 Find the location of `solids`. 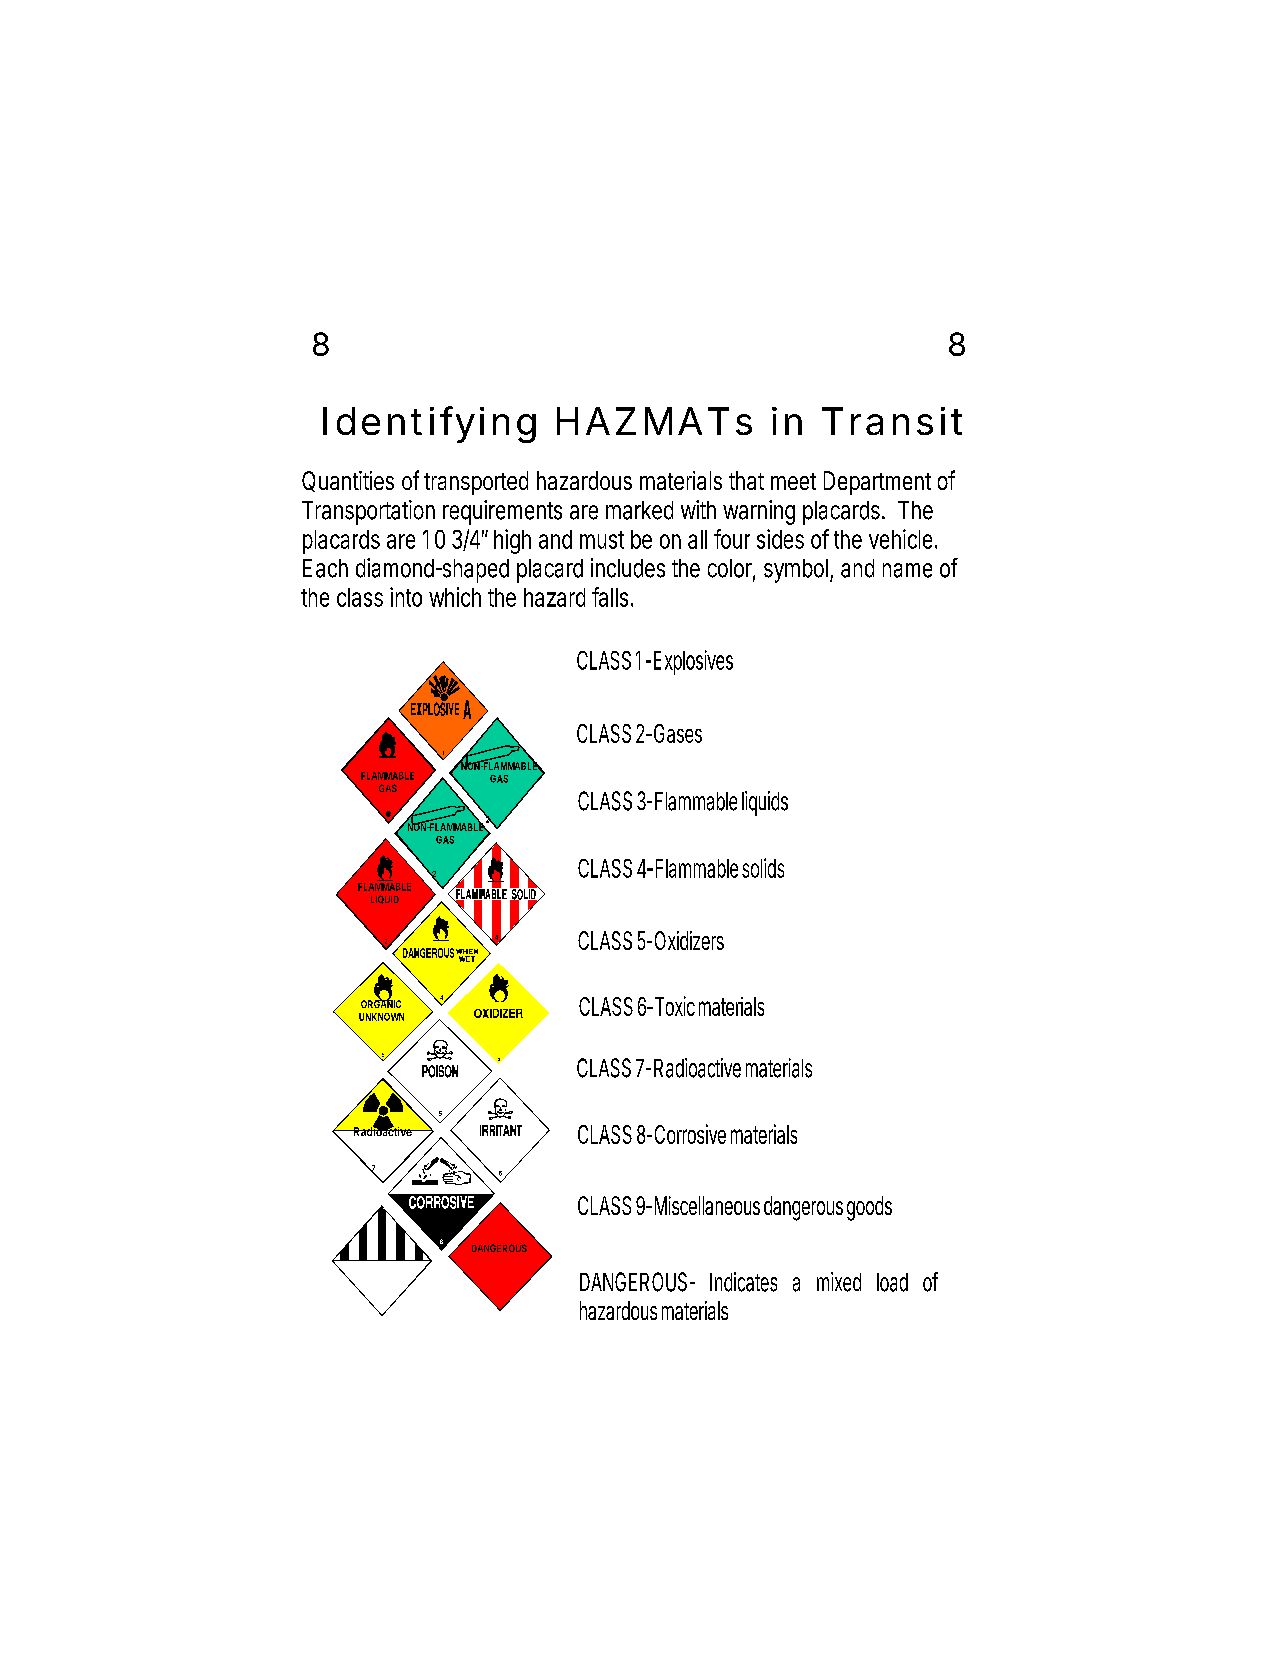

solids is located at coordinates (763, 868).
